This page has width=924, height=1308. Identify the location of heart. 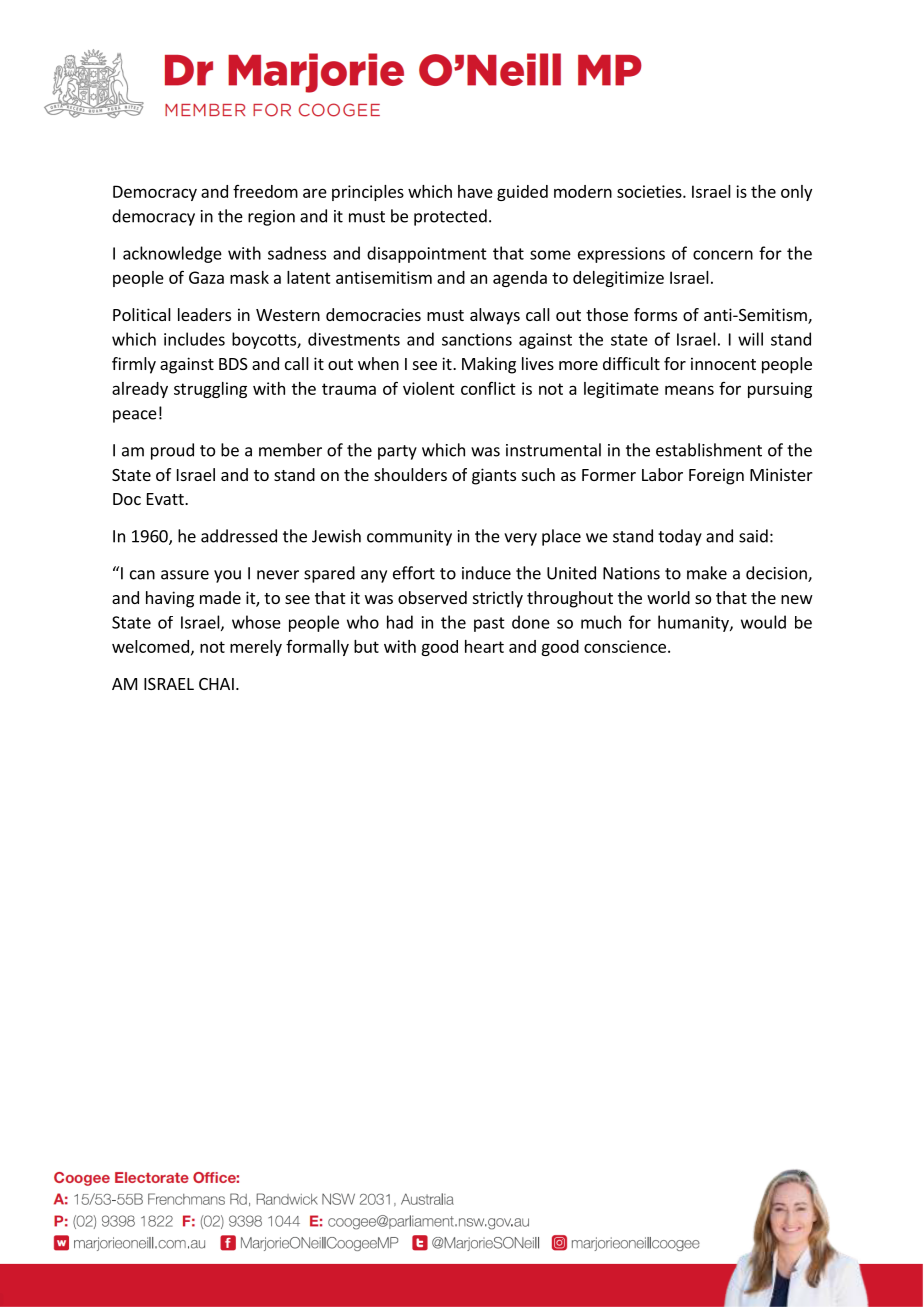
(484, 646).
